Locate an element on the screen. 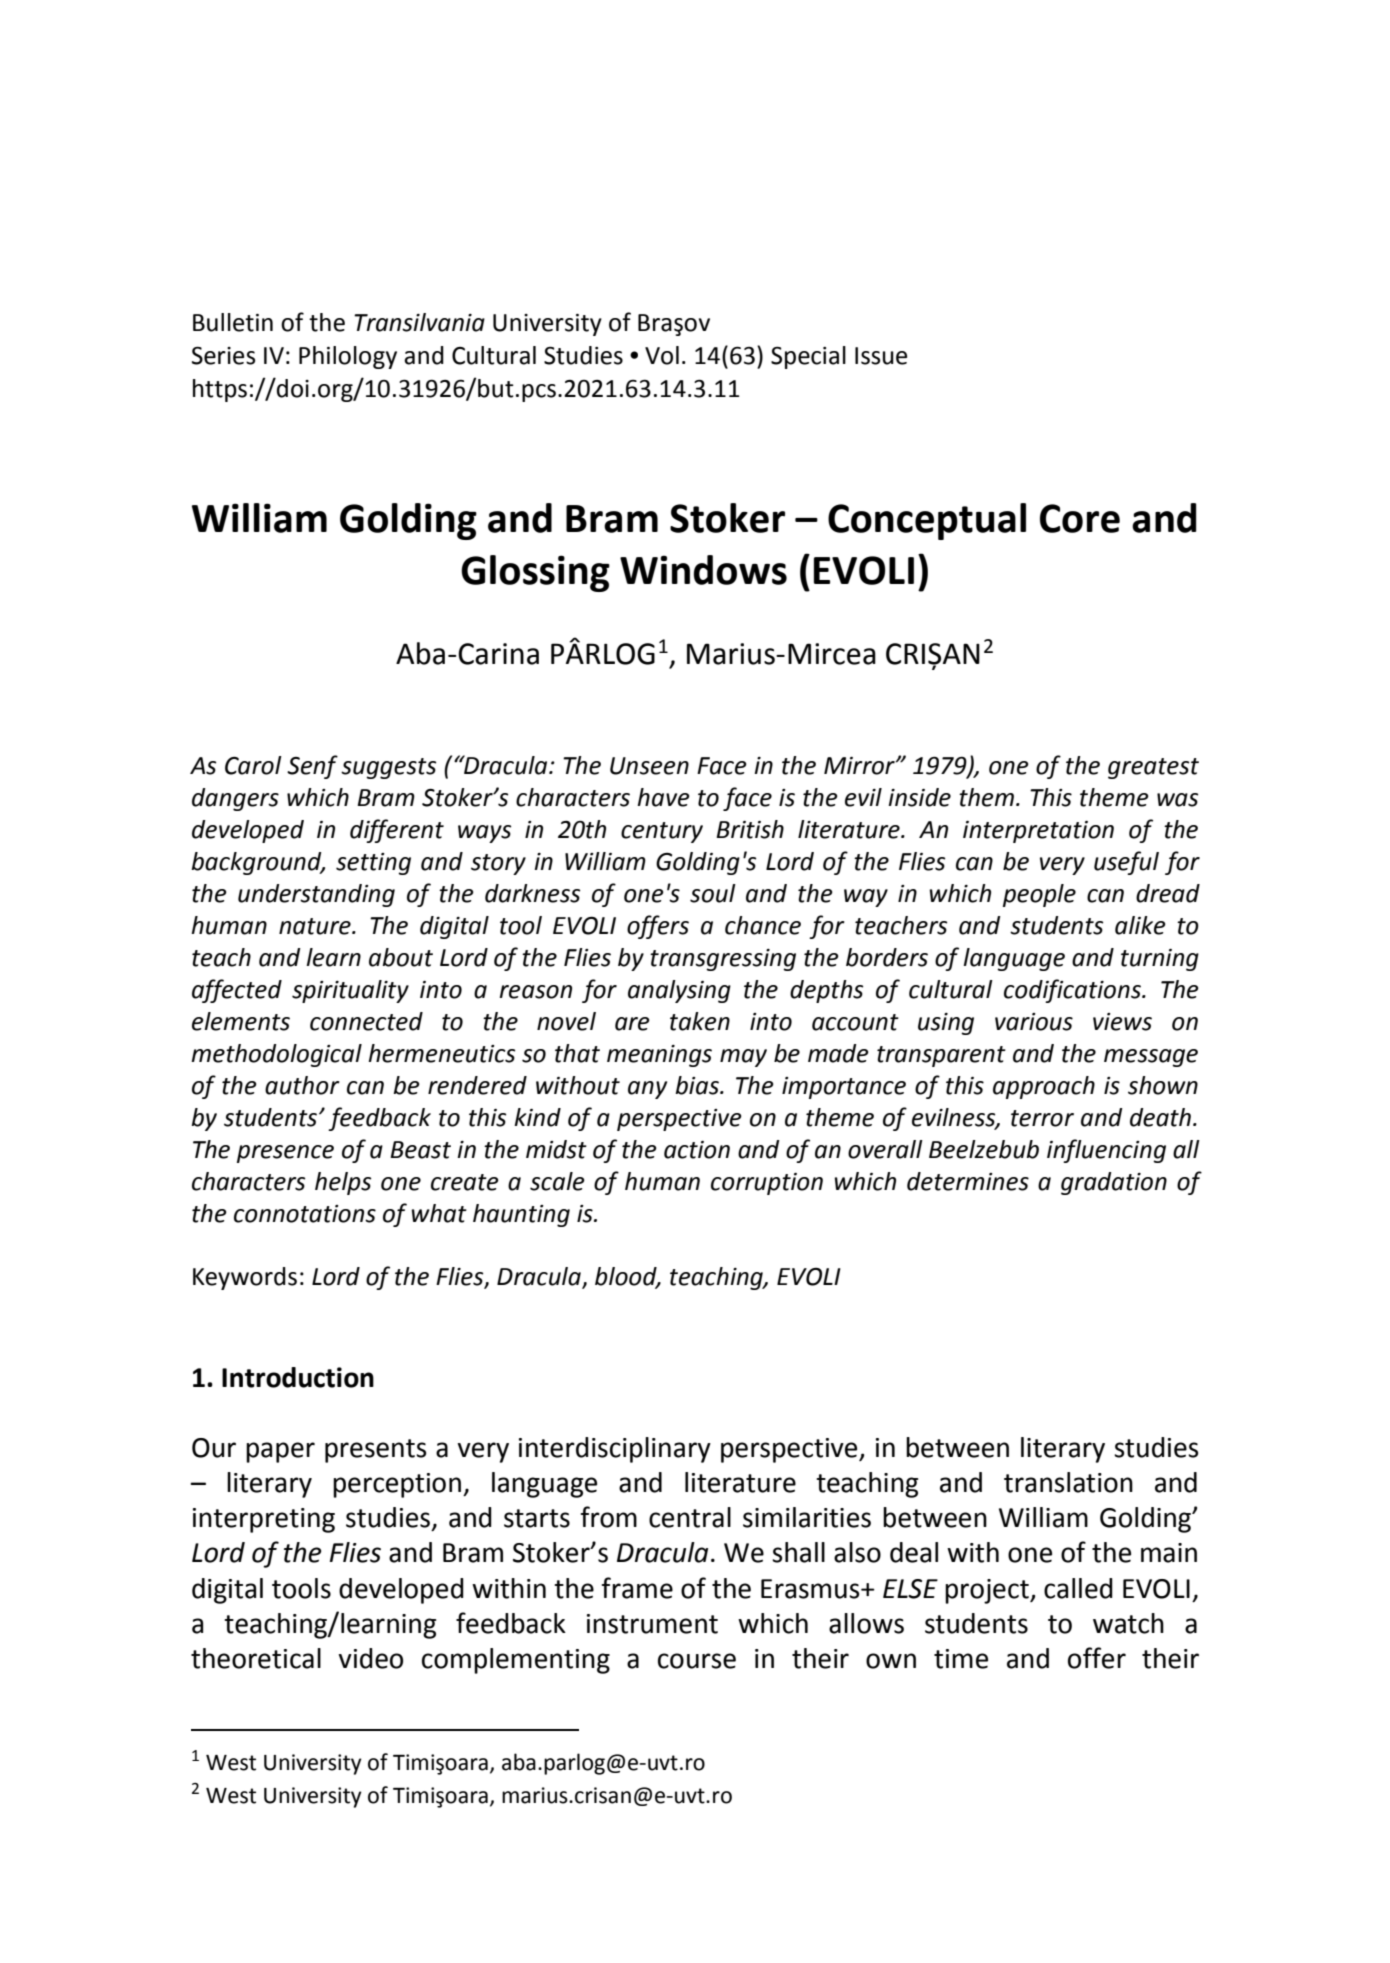 This screenshot has width=1390, height=1963. Unseen is located at coordinates (649, 766).
